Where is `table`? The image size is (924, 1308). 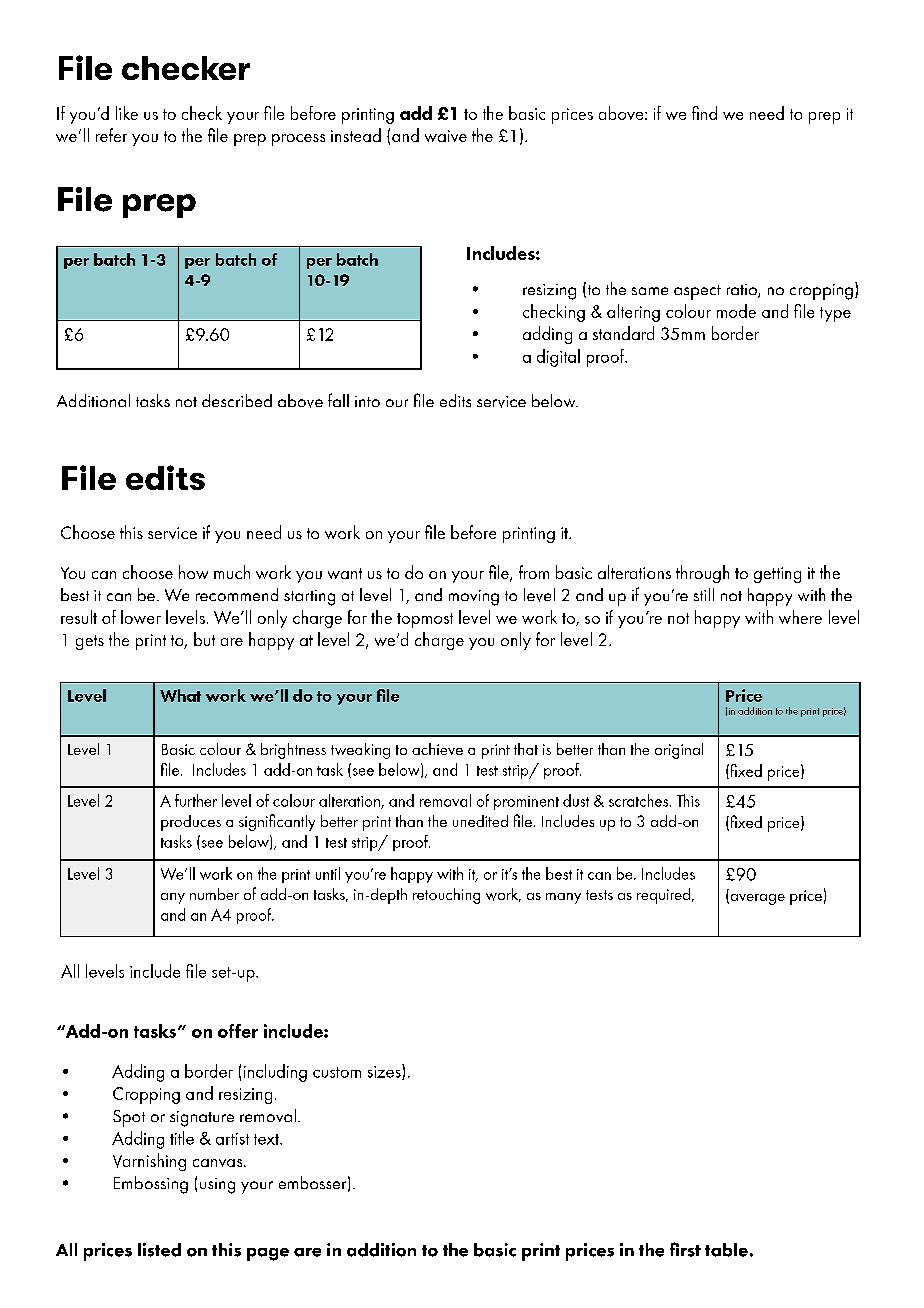 table is located at coordinates (726, 1250).
